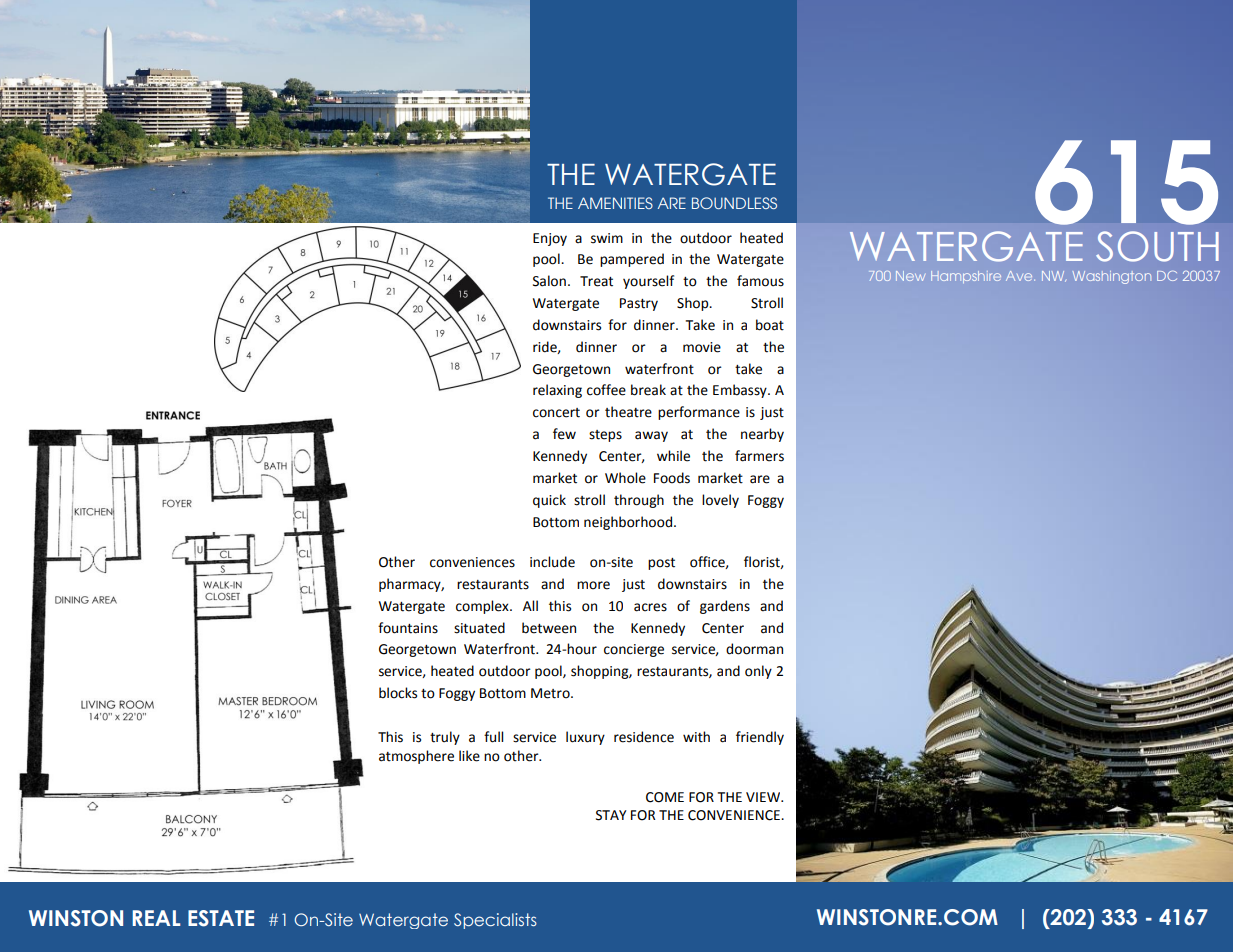  I want to click on nearby, so click(762, 435).
